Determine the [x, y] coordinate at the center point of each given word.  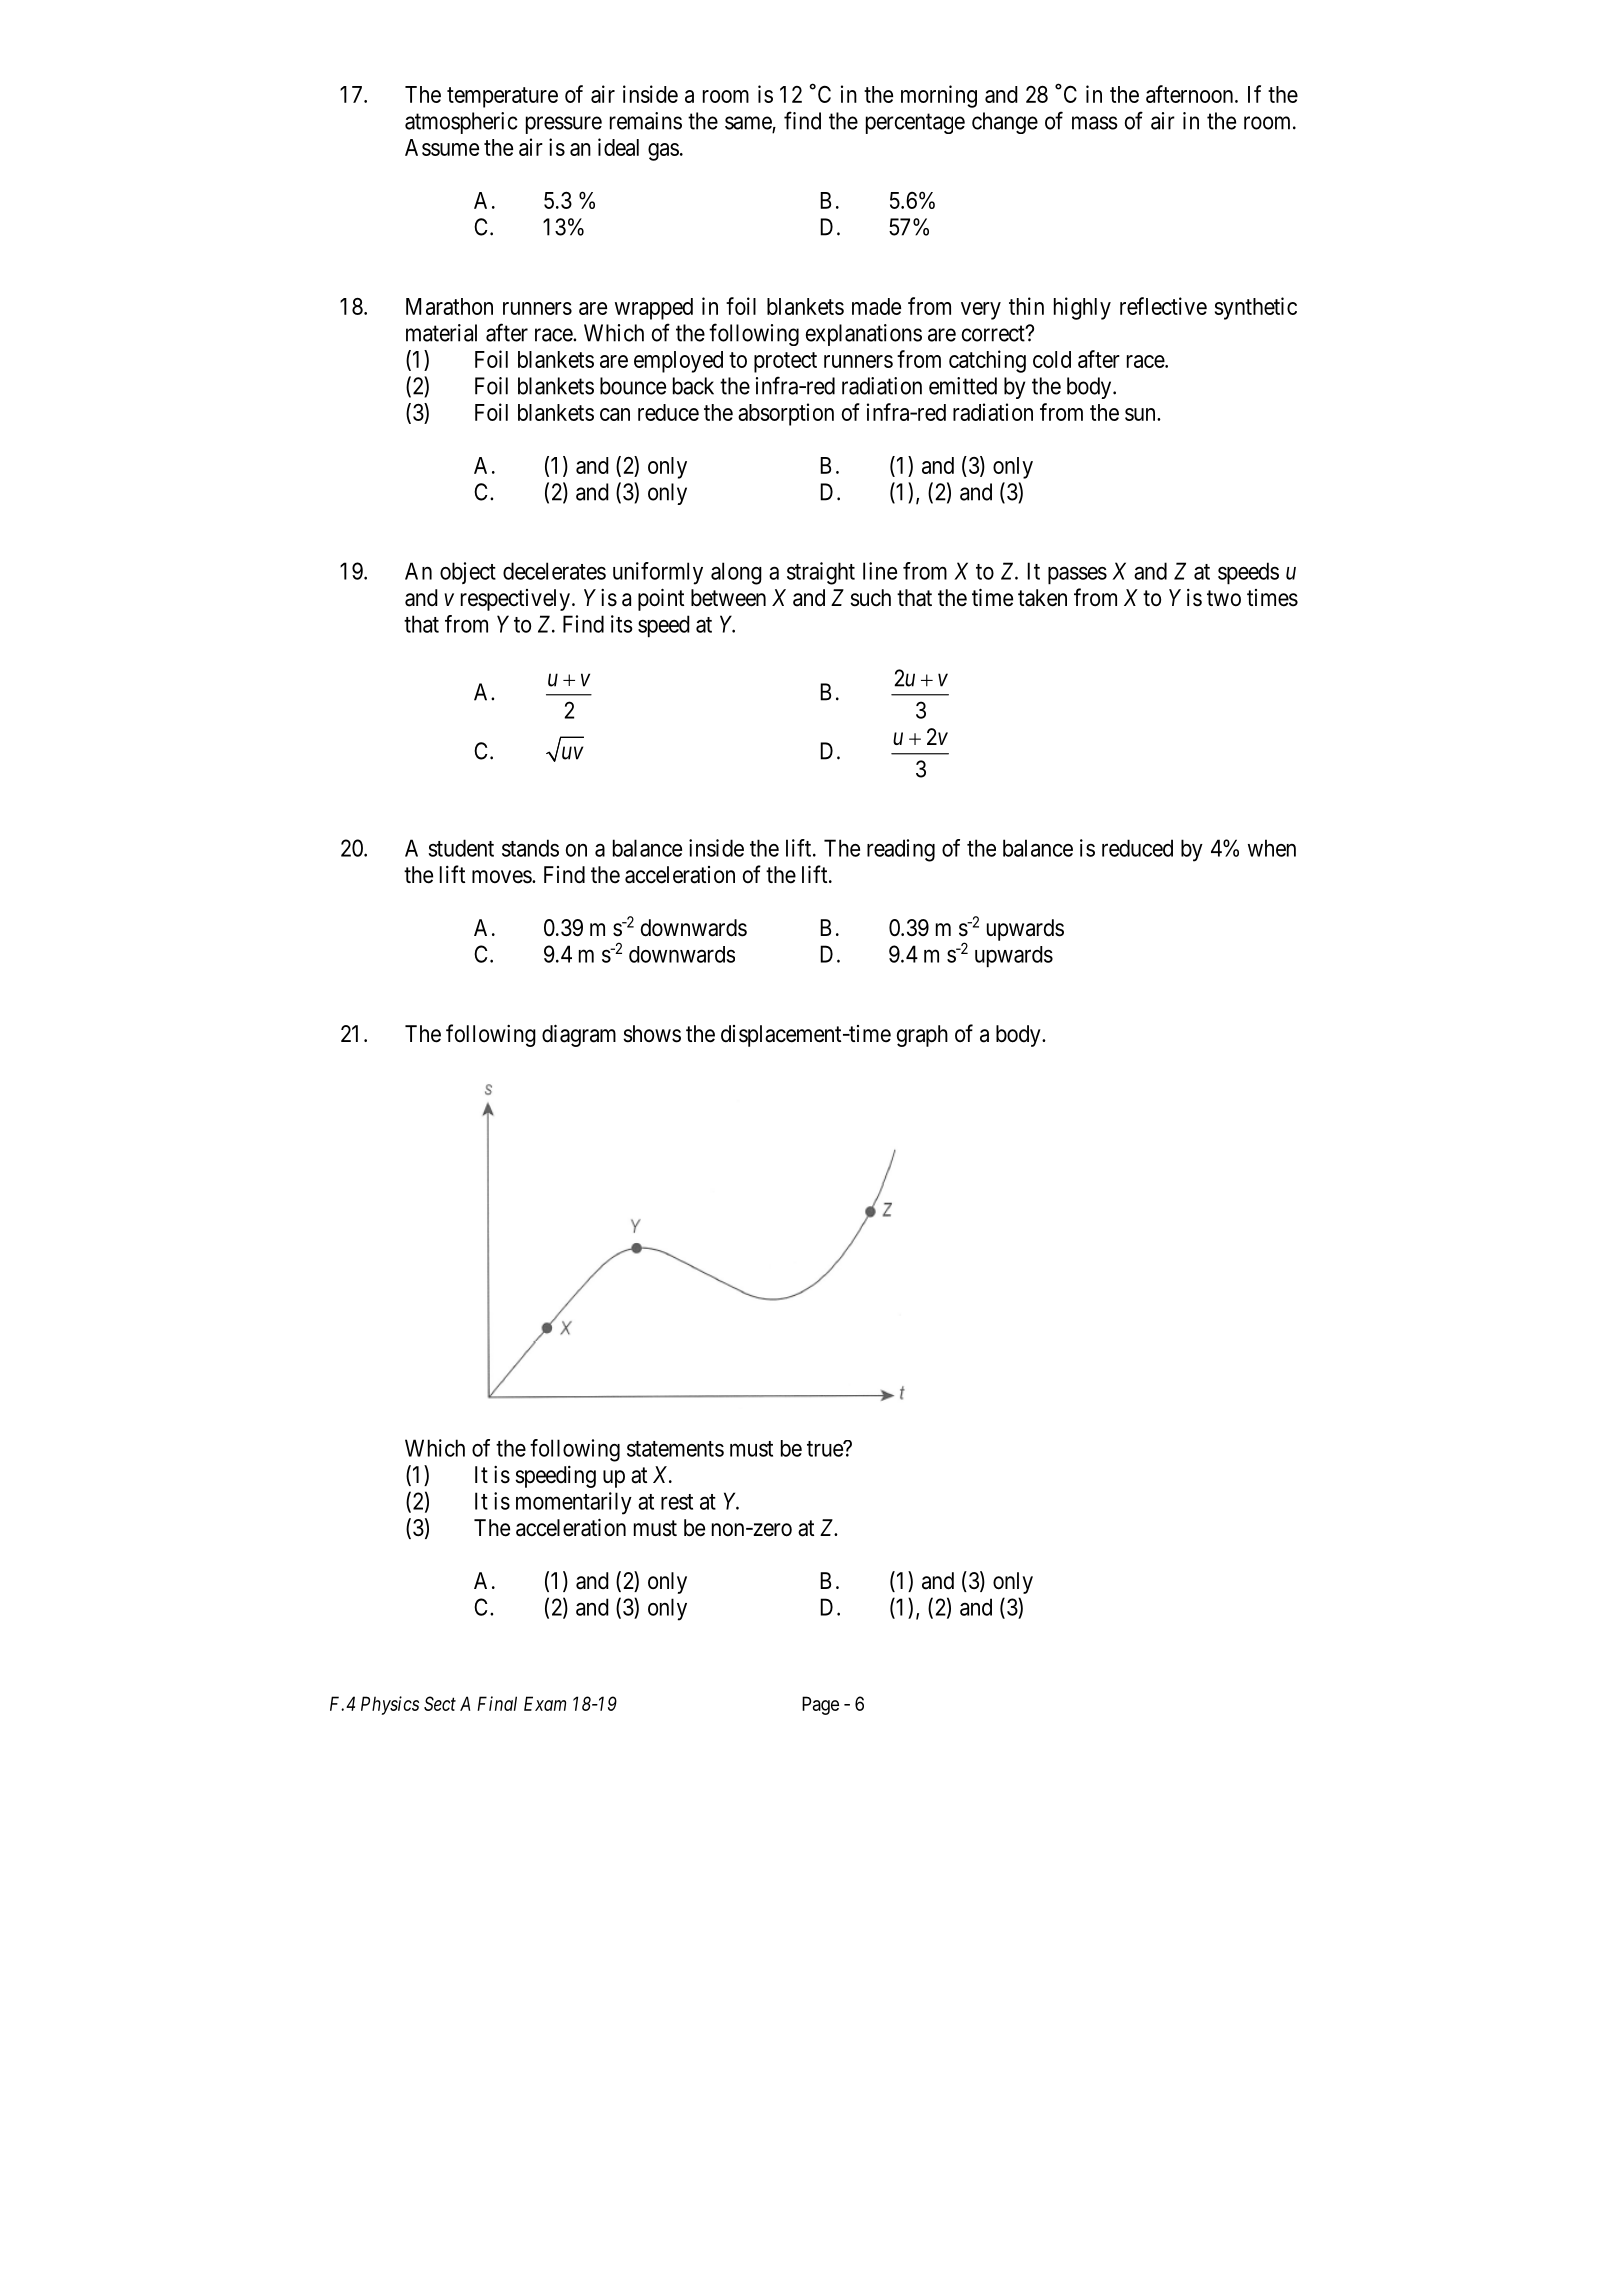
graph [922, 1036]
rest [677, 1502]
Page [820, 1705]
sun [1141, 414]
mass [1095, 123]
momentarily [574, 1503]
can [615, 414]
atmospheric [461, 123]
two [1224, 598]
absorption [786, 414]
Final [497, 1703]
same [749, 124]
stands [530, 848]
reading [901, 850]
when [1272, 848]
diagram [579, 1035]
